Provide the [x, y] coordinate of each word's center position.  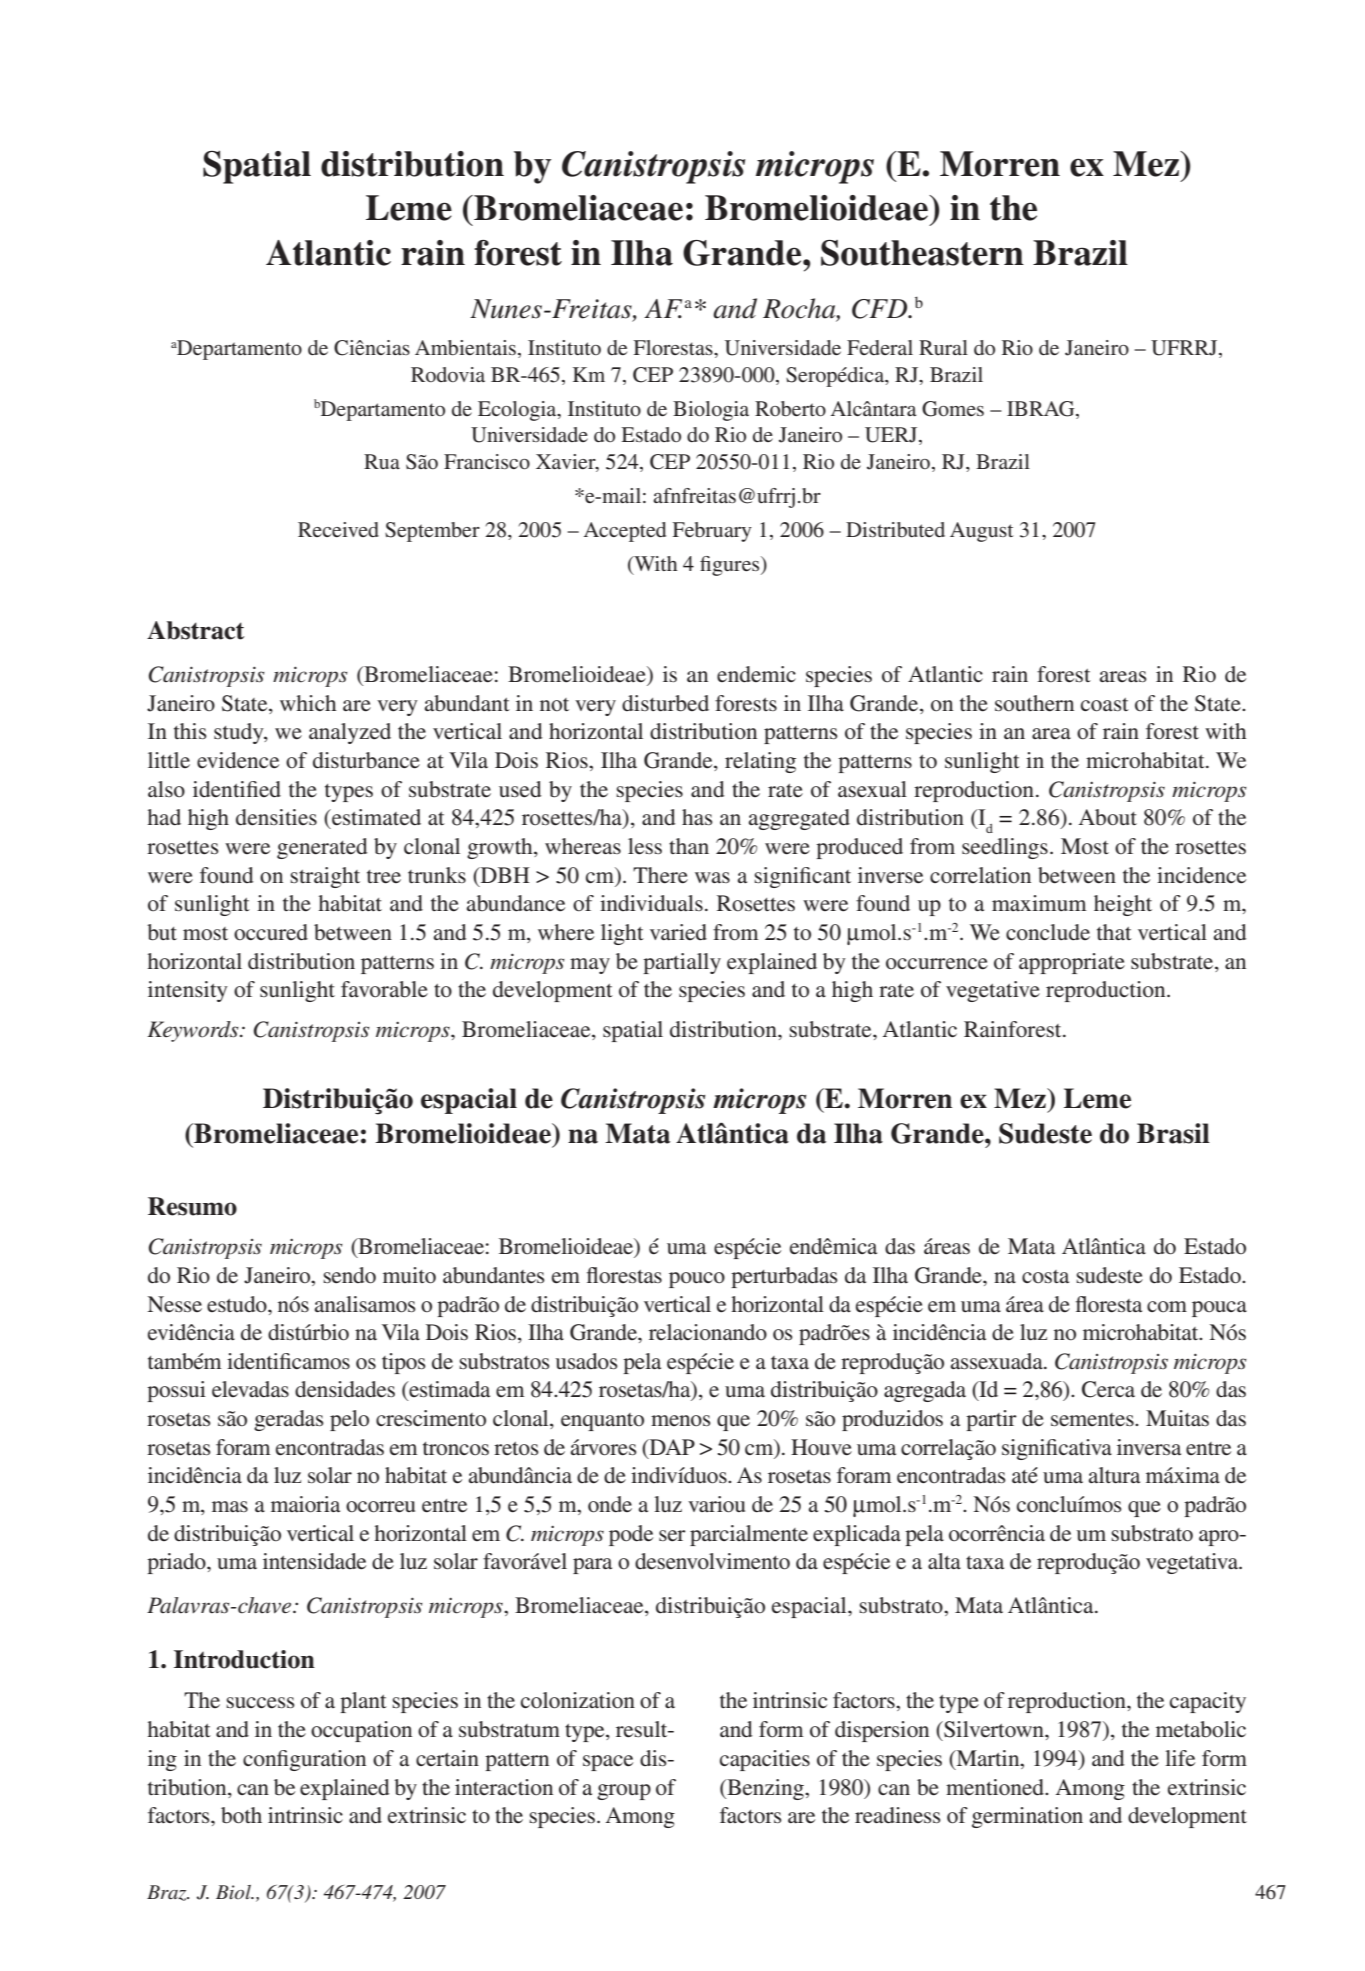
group [624, 1792]
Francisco [487, 461]
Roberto [790, 409]
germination [1027, 1817]
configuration [304, 1760]
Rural [943, 347]
